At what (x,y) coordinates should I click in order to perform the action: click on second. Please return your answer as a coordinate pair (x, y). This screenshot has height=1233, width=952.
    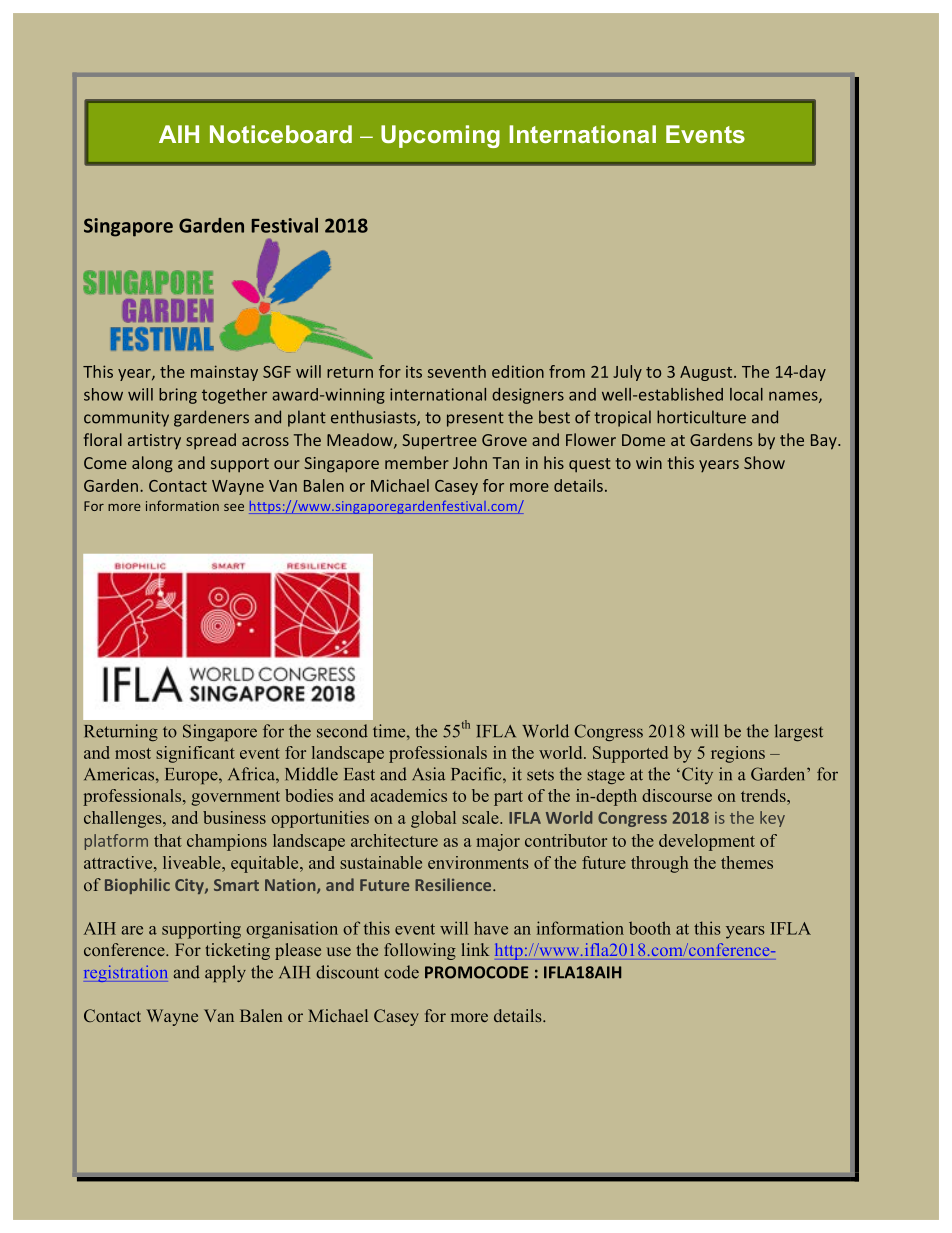
    Looking at the image, I should click on (342, 731).
